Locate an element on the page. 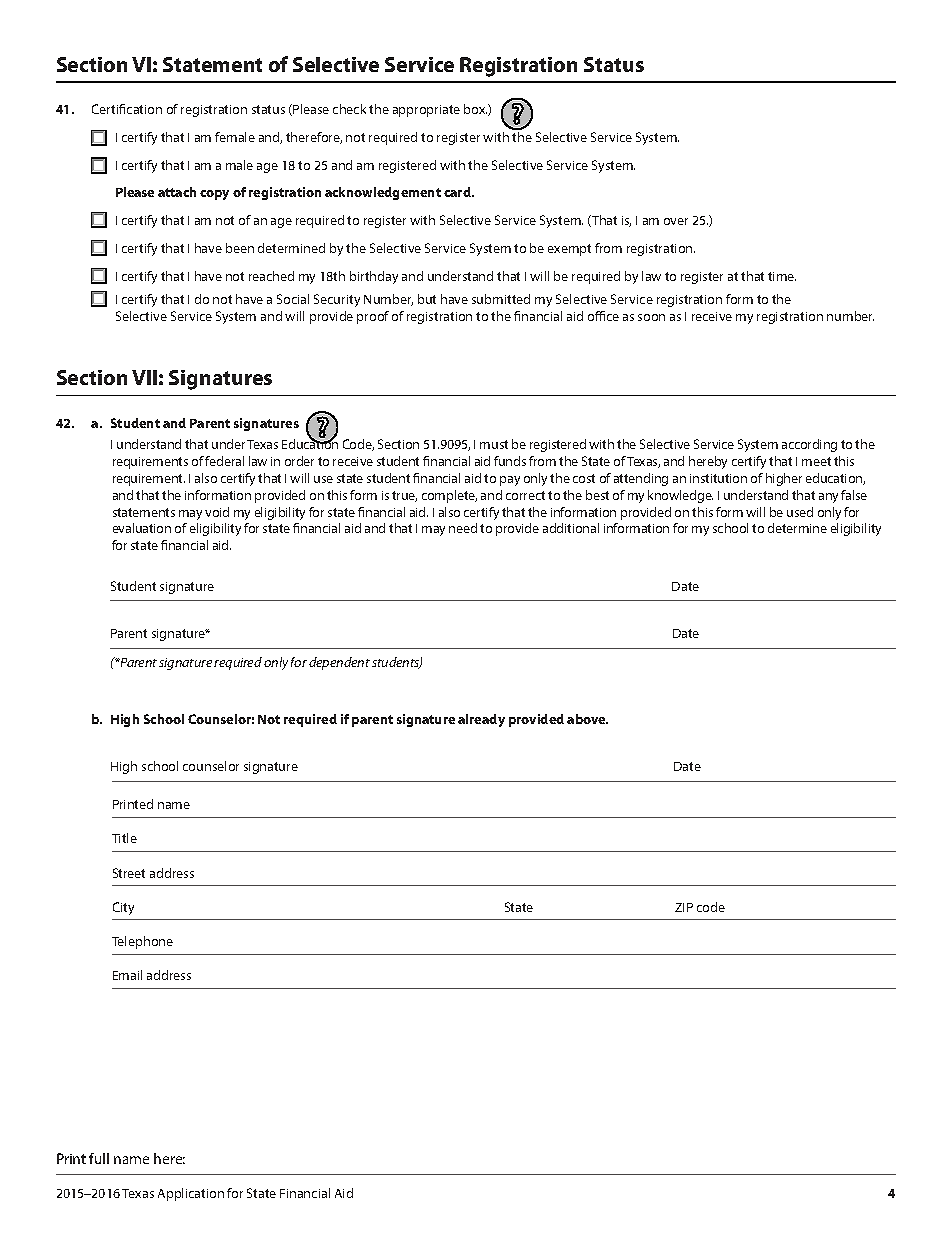 The image size is (952, 1233). ZIP is located at coordinates (684, 907).
